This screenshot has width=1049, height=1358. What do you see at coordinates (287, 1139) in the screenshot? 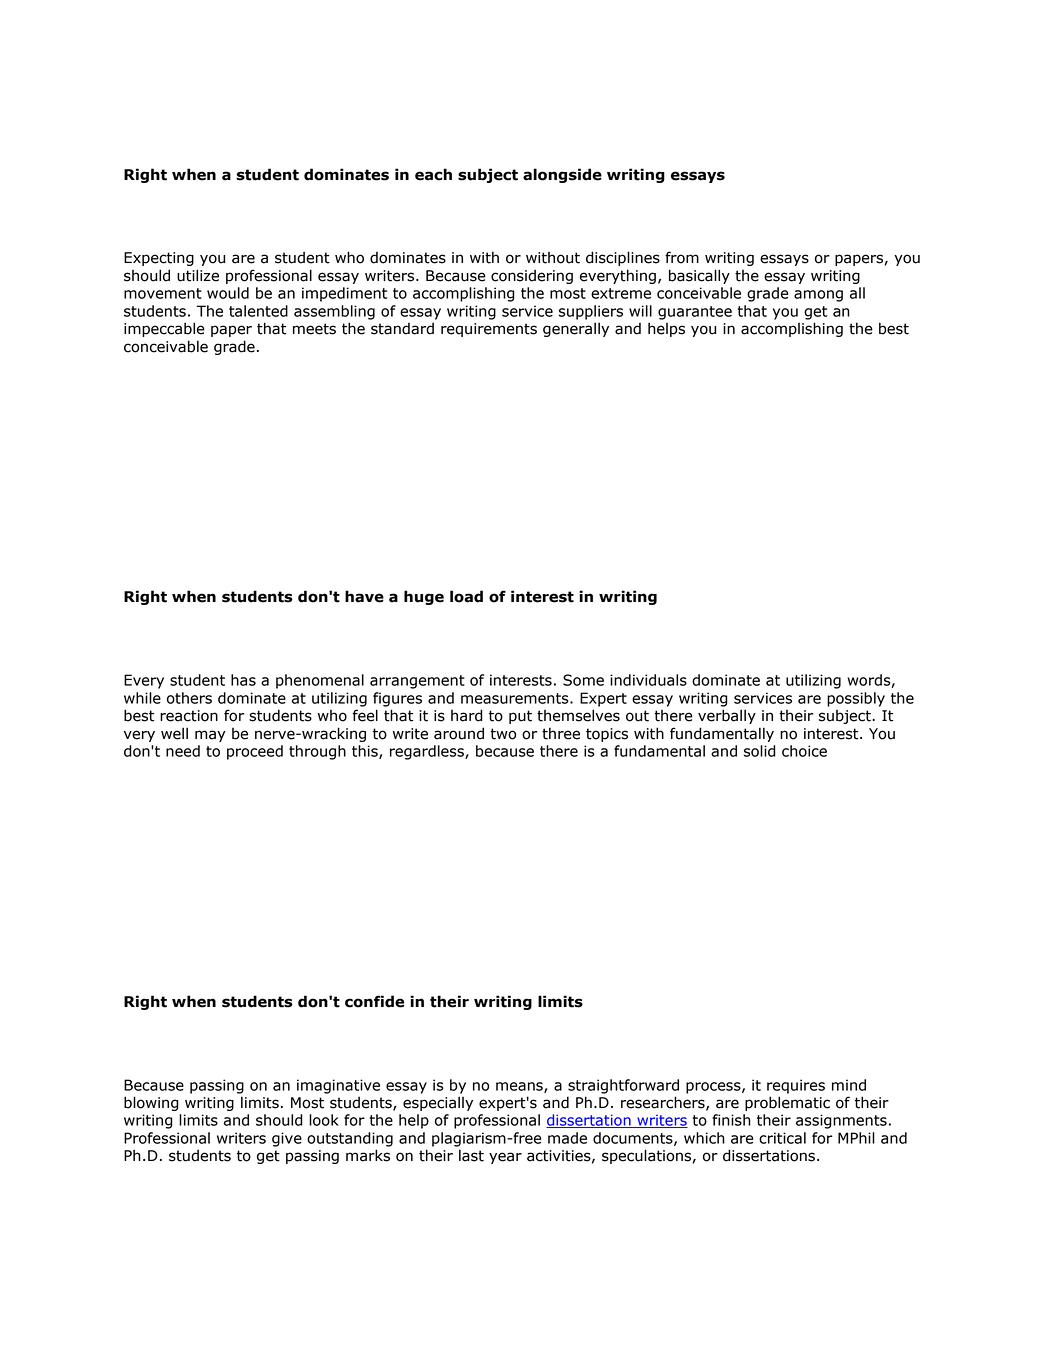
I see `give` at bounding box center [287, 1139].
